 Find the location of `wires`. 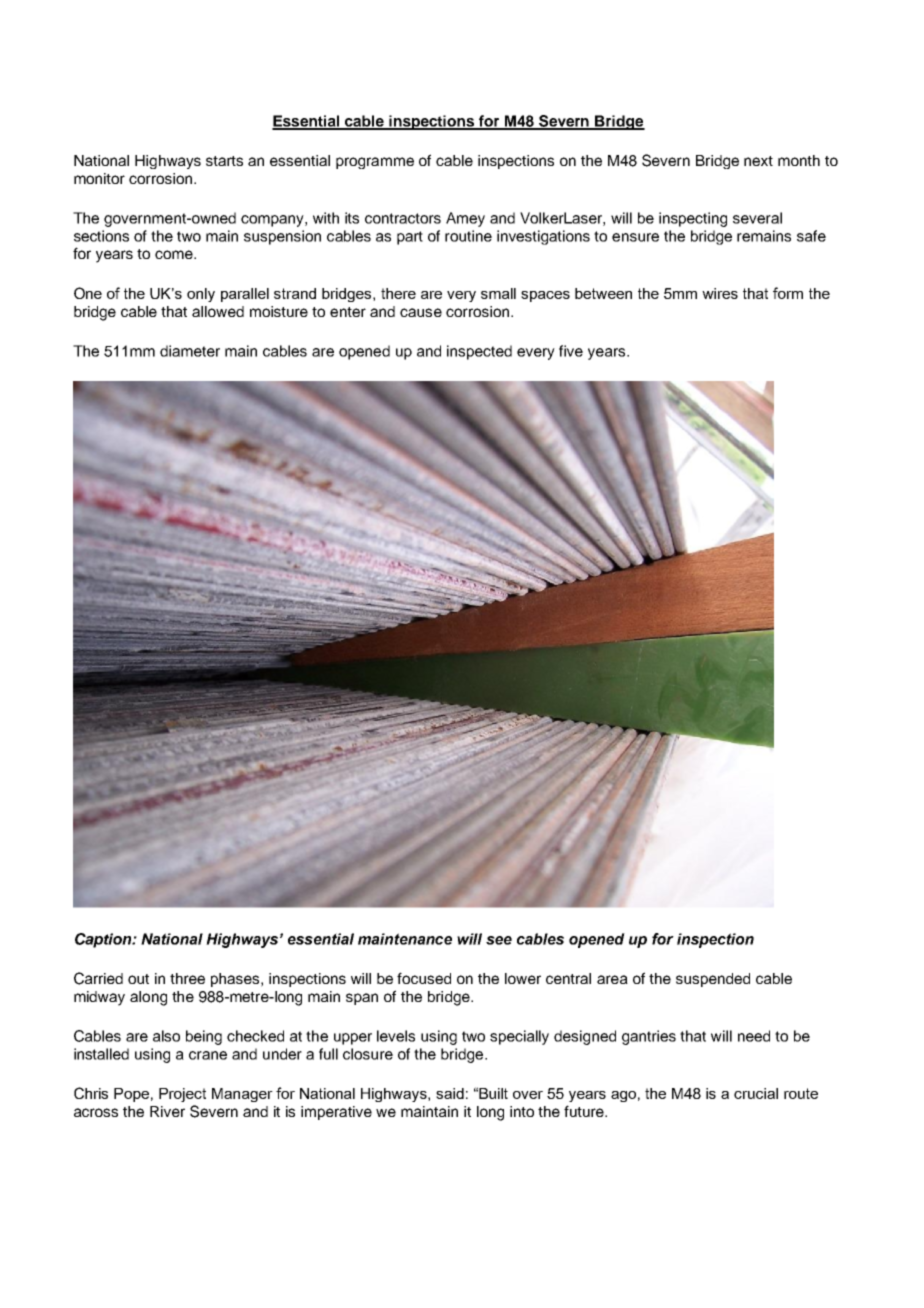

wires is located at coordinates (720, 293).
